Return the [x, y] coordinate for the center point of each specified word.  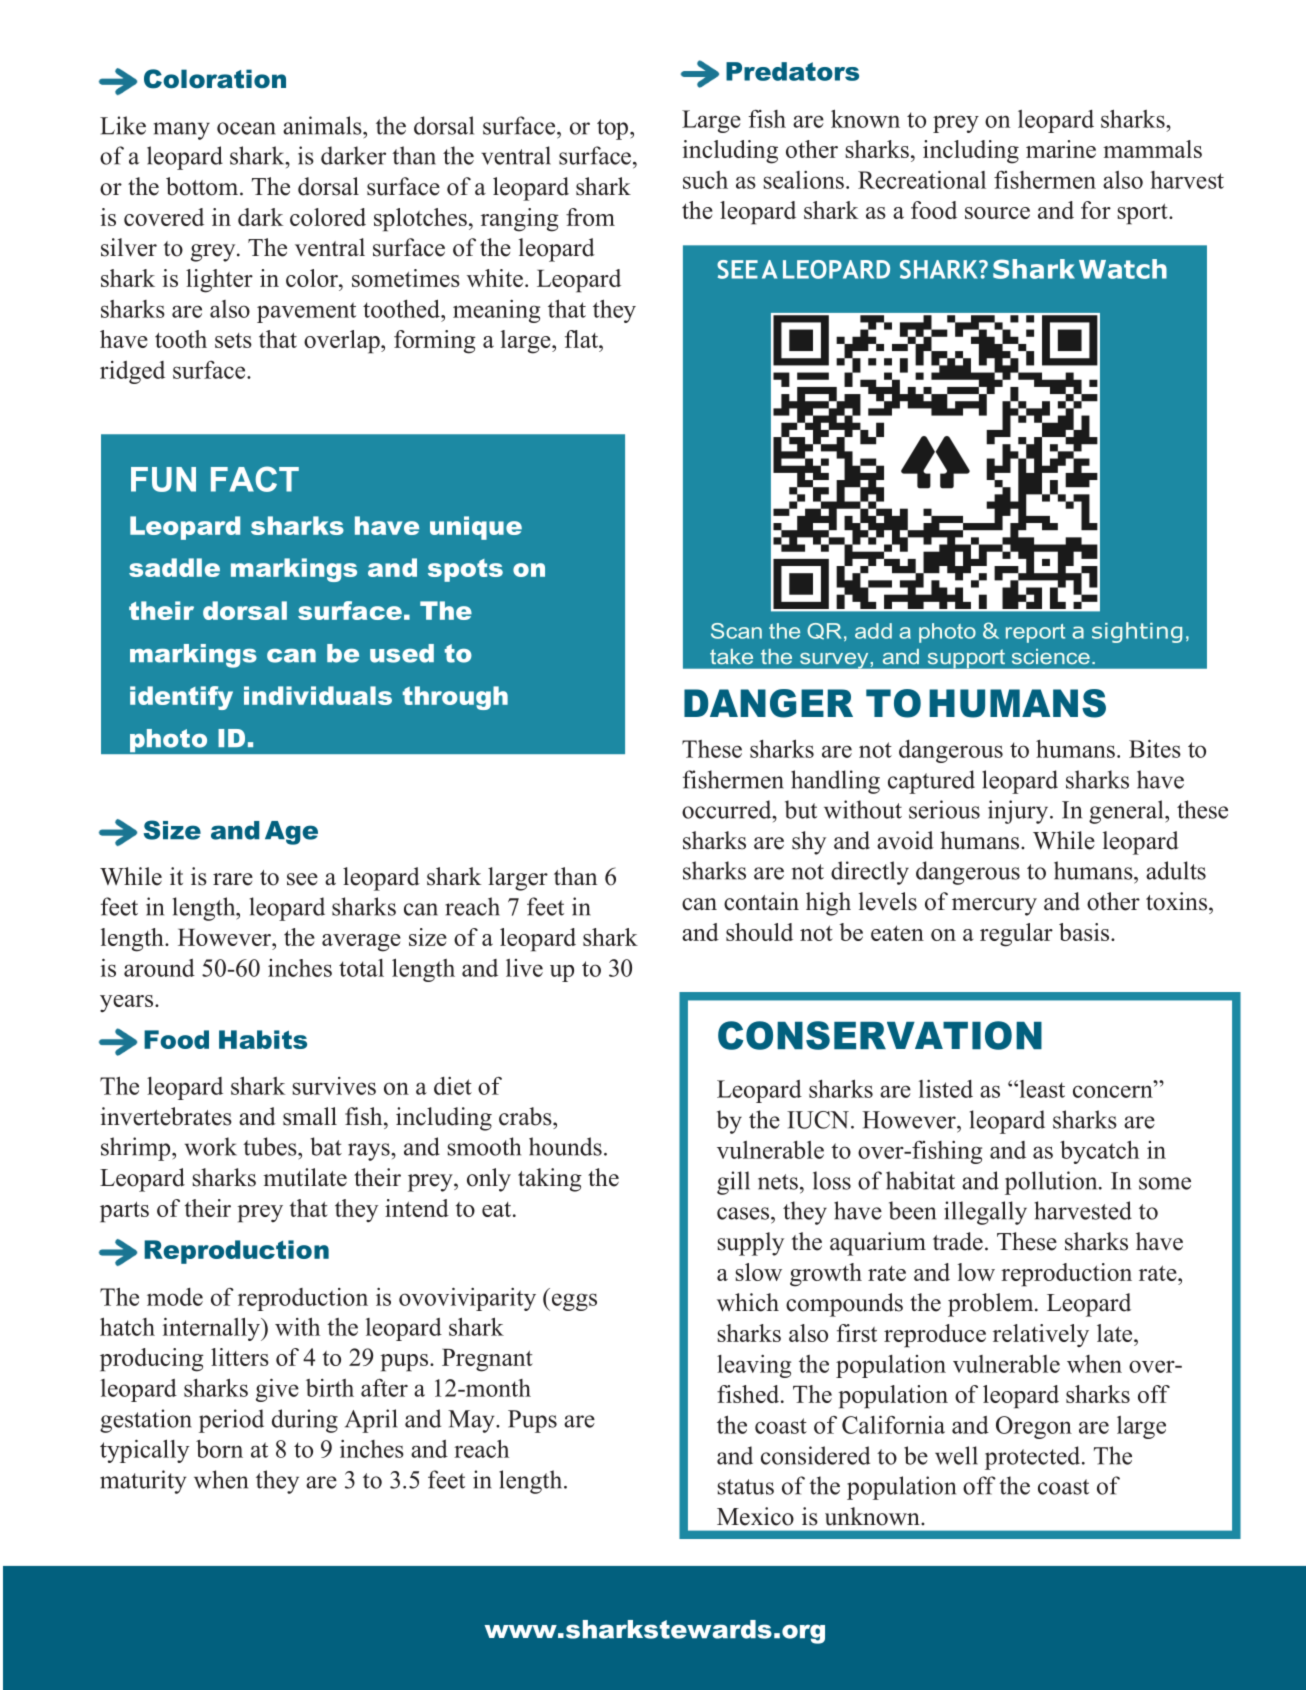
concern [1114, 1091]
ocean [246, 128]
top [614, 129]
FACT [255, 479]
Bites [1155, 748]
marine [1061, 149]
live [524, 968]
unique [476, 528]
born [219, 1449]
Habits [263, 1039]
